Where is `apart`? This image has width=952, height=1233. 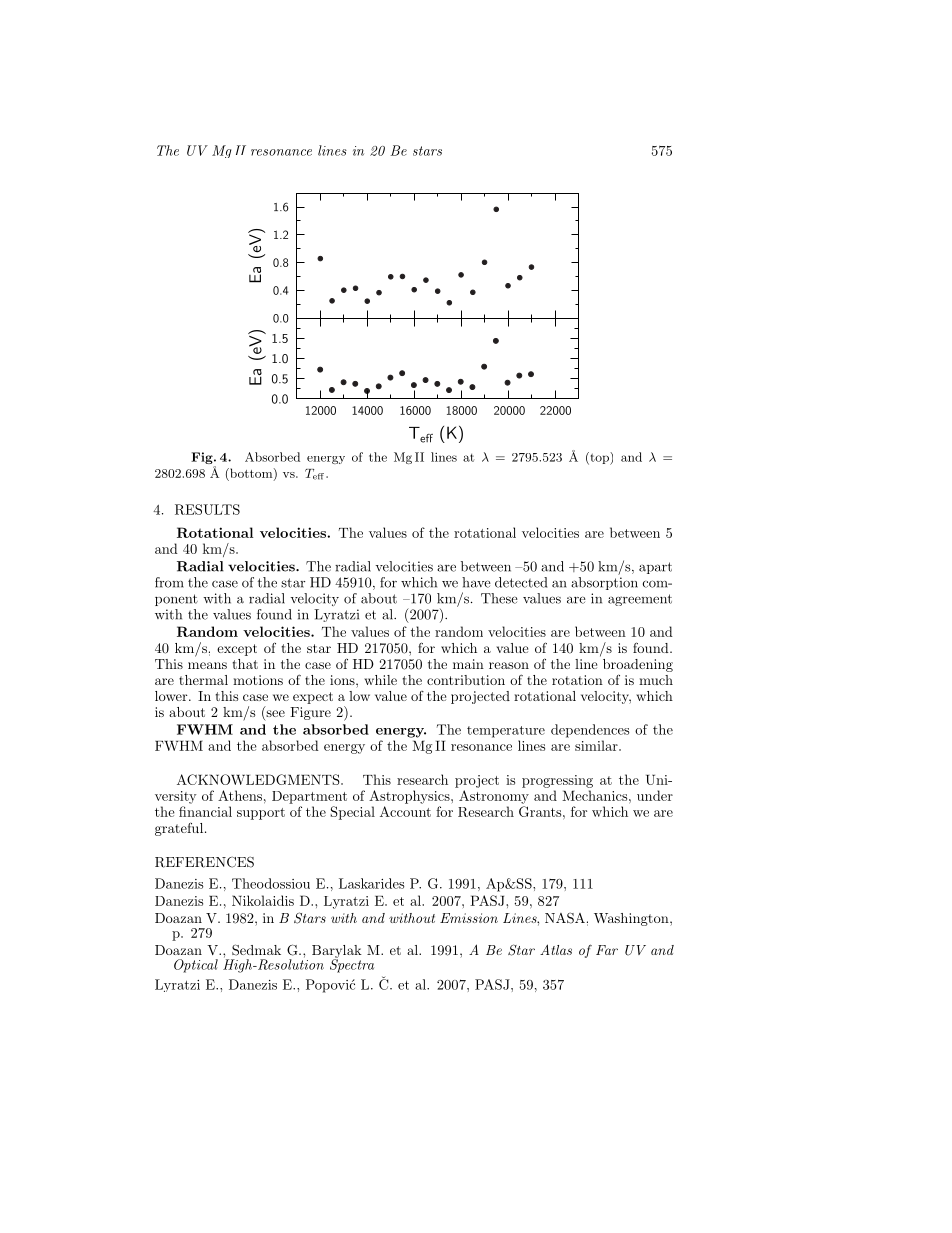
apart is located at coordinates (655, 568).
